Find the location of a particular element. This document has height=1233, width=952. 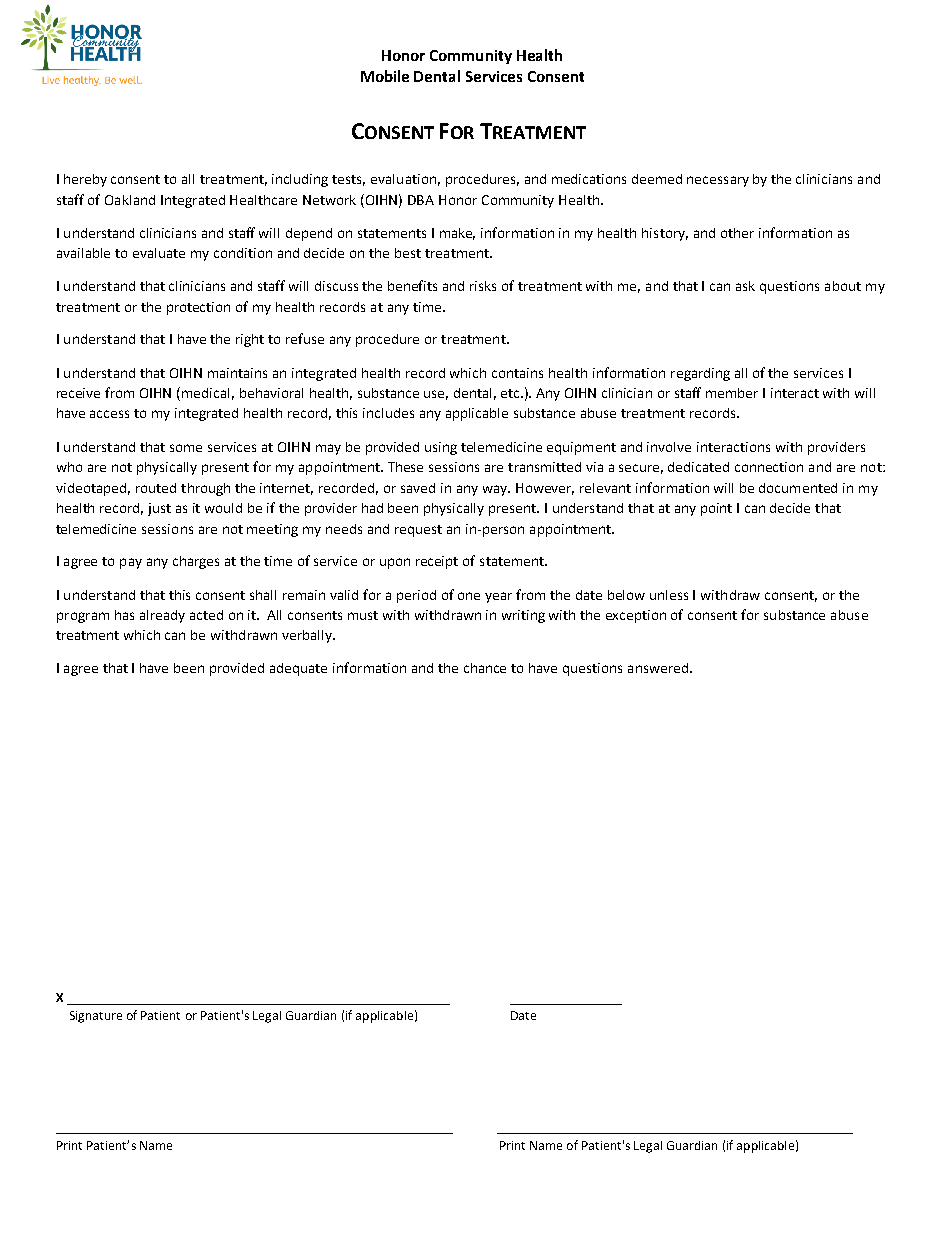

ask is located at coordinates (745, 286).
